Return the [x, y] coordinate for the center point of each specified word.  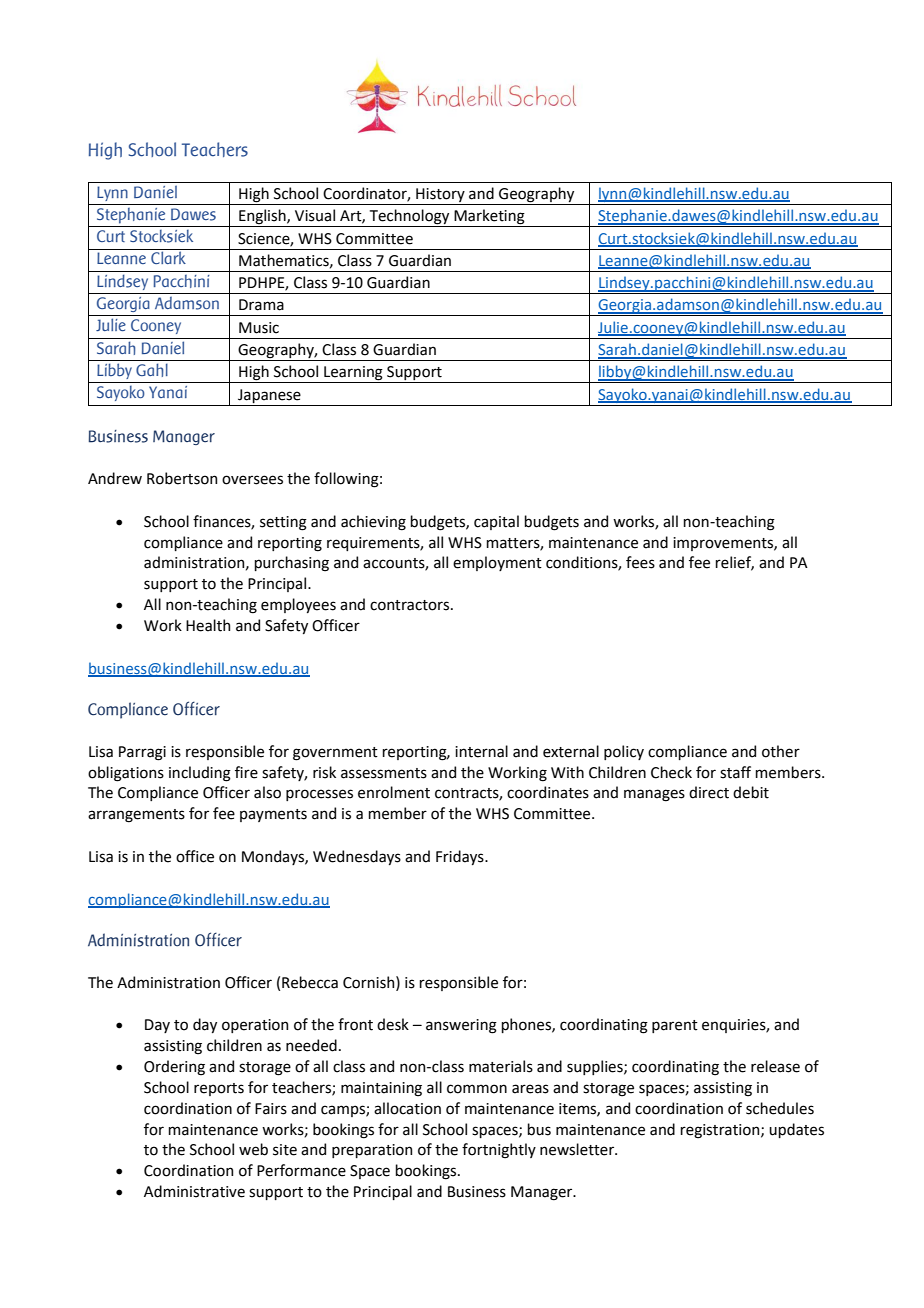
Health [208, 625]
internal [481, 751]
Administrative [194, 1191]
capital [496, 522]
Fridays [461, 857]
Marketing [489, 218]
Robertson [182, 478]
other [781, 751]
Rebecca [310, 982]
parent [675, 1026]
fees [640, 562]
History [440, 195]
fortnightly [499, 1151]
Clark [168, 257]
